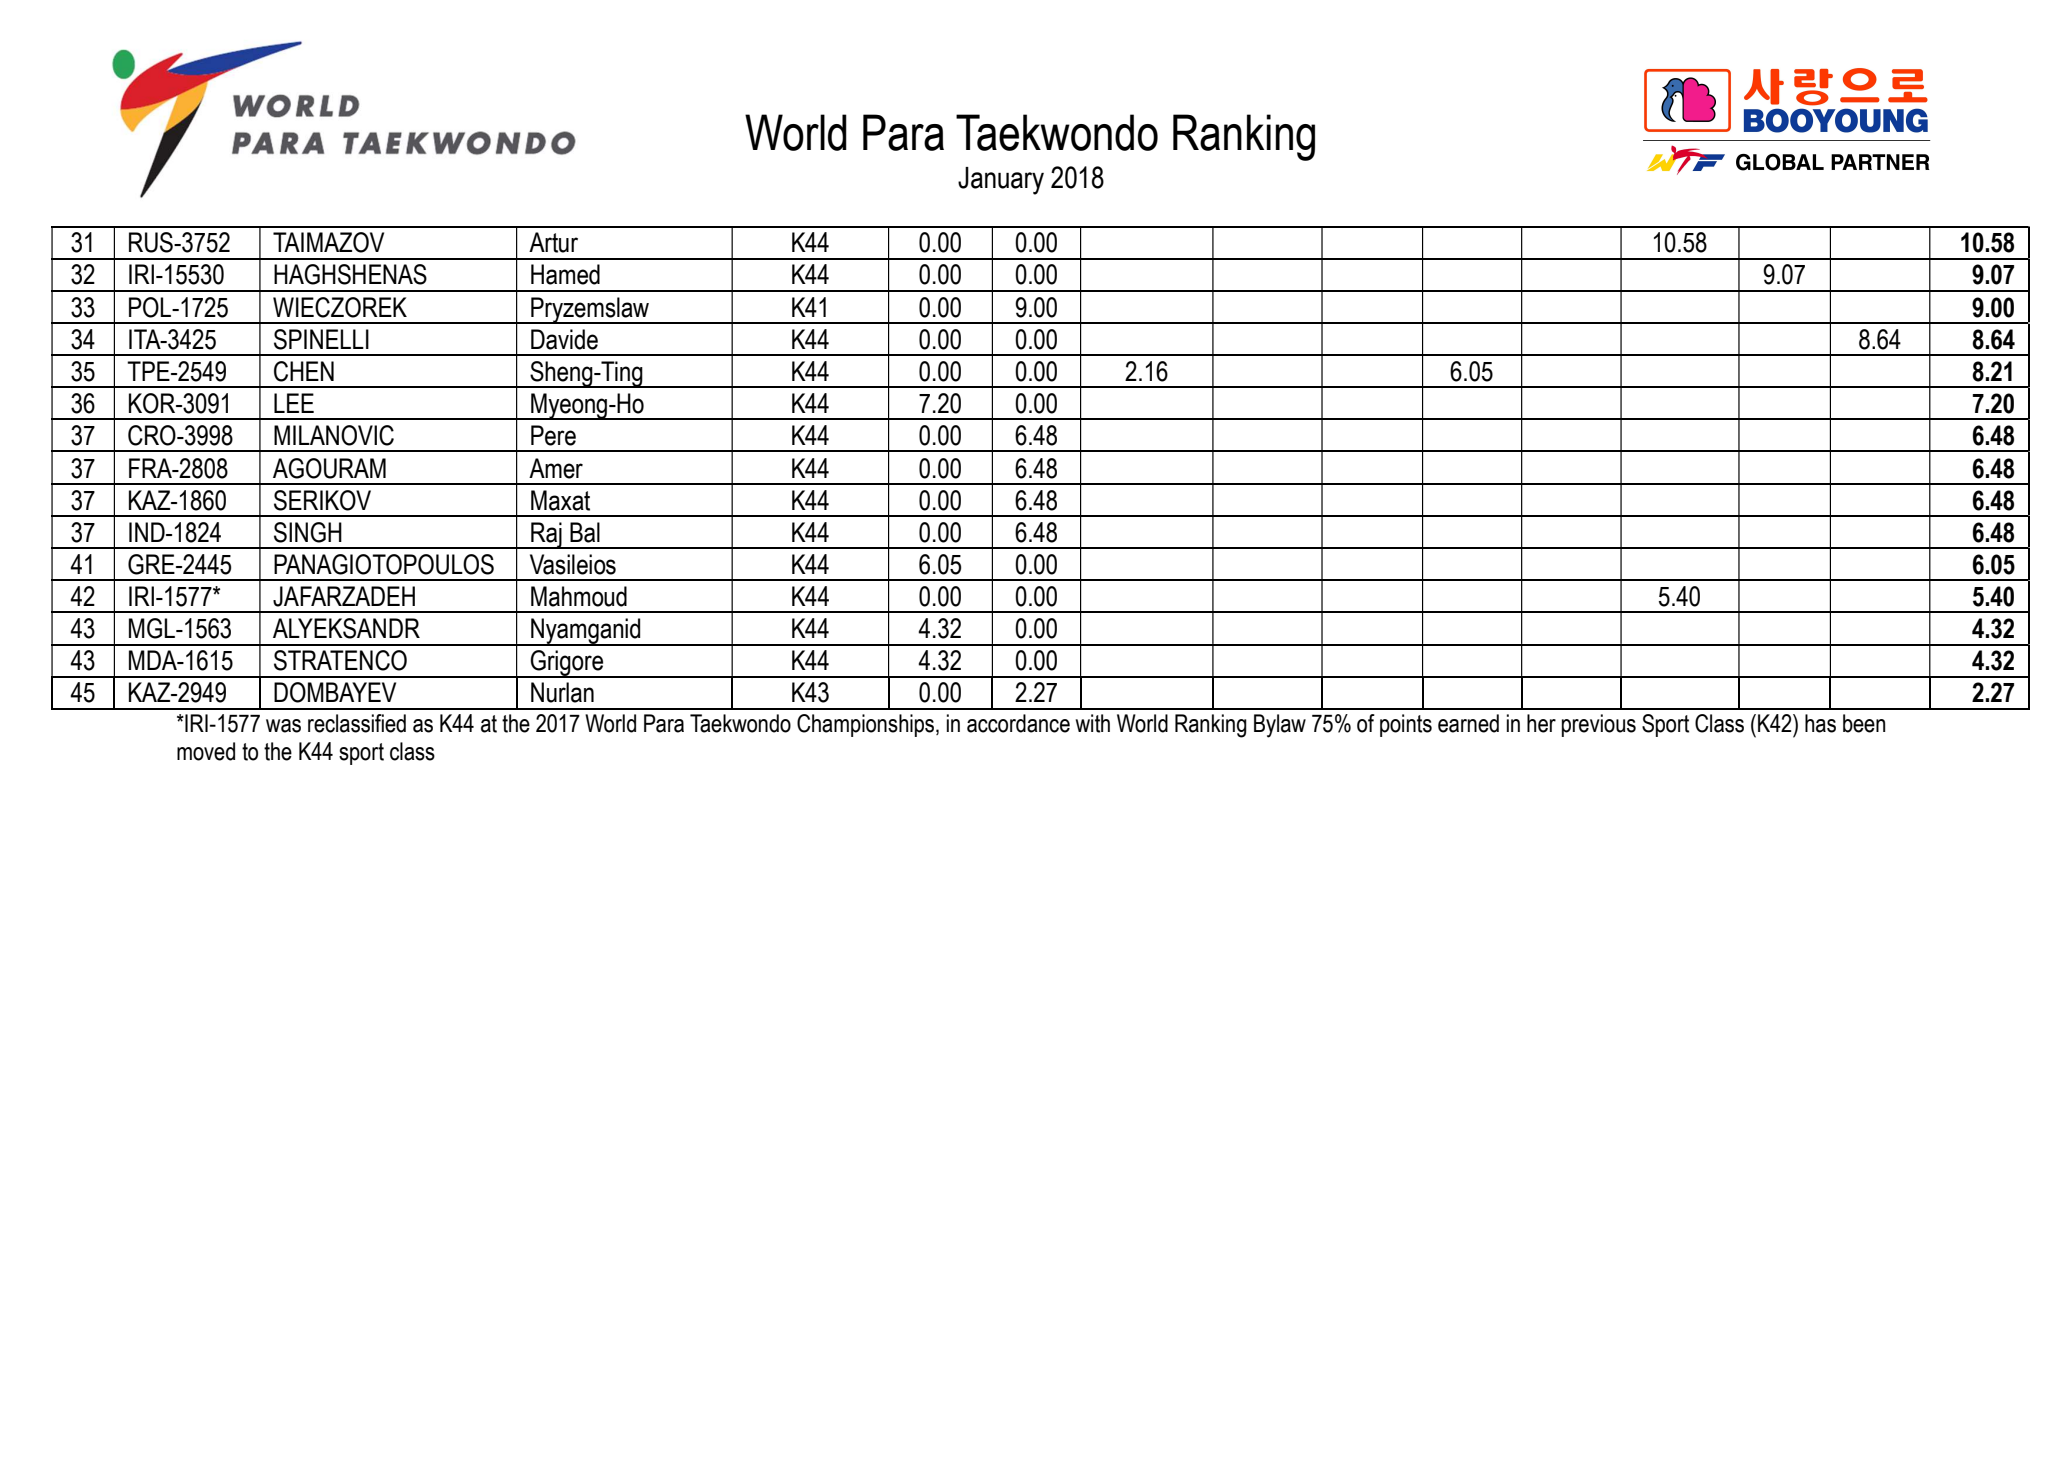  I want to click on Artur, so click(553, 242).
